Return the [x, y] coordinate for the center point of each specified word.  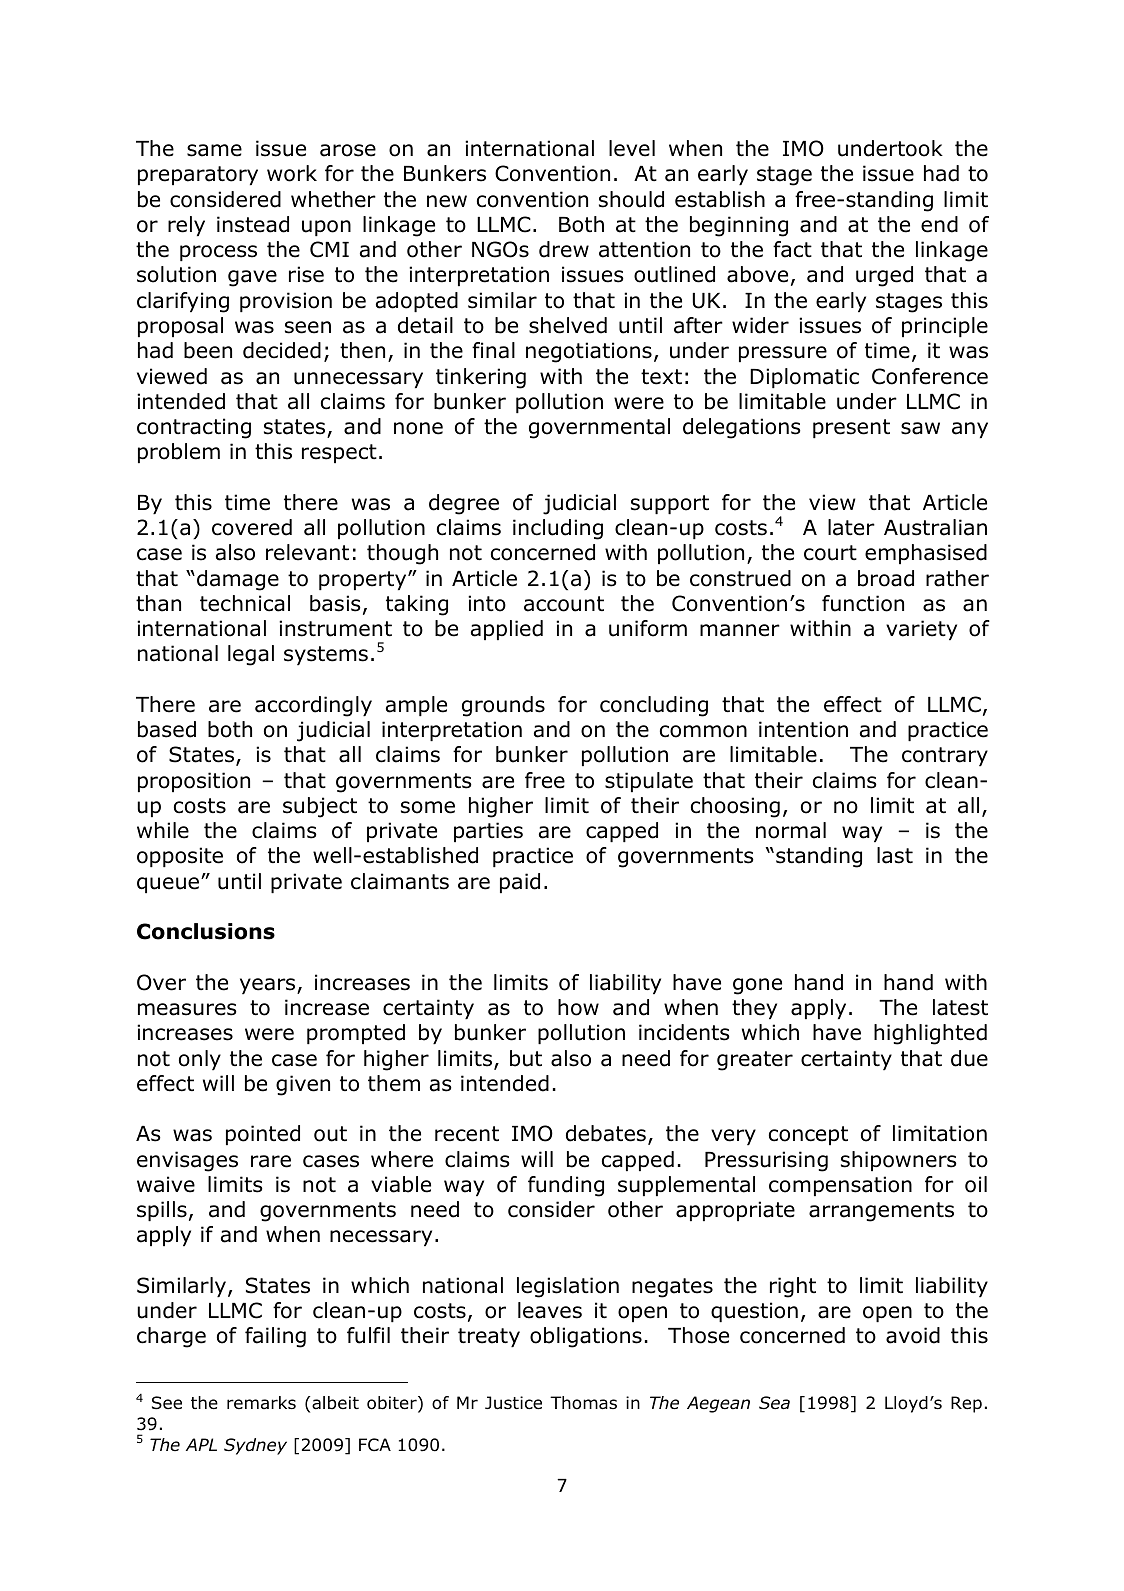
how [578, 1007]
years [269, 986]
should [631, 199]
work [292, 173]
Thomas [583, 1403]
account [564, 604]
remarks [261, 1402]
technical [245, 603]
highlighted [930, 1034]
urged [884, 276]
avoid [913, 1335]
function [863, 603]
